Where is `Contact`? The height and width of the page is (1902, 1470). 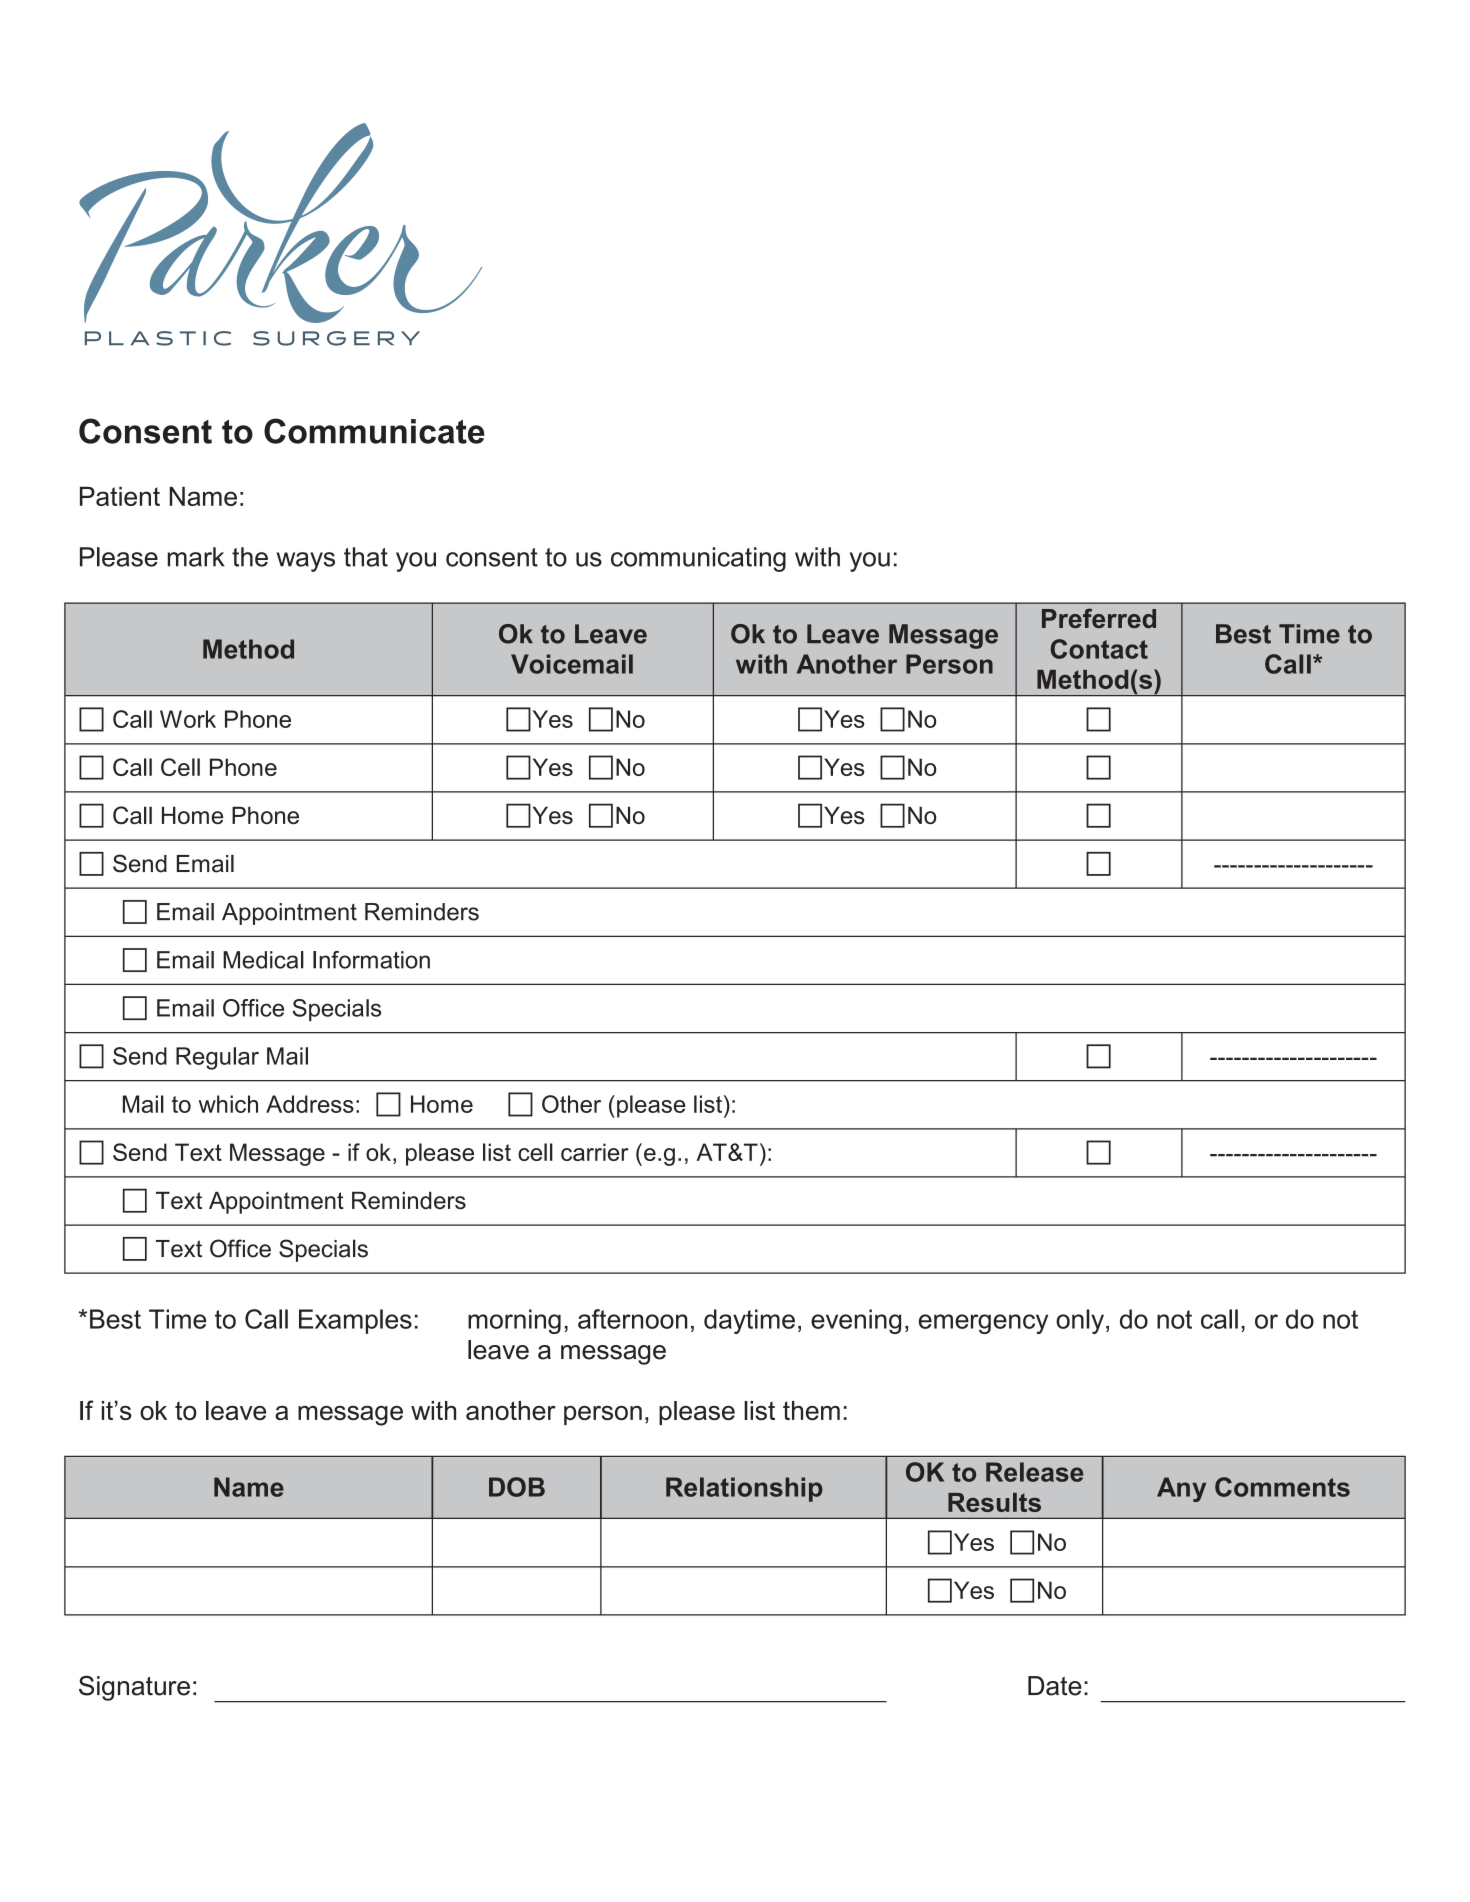
Contact is located at coordinates (1099, 649).
